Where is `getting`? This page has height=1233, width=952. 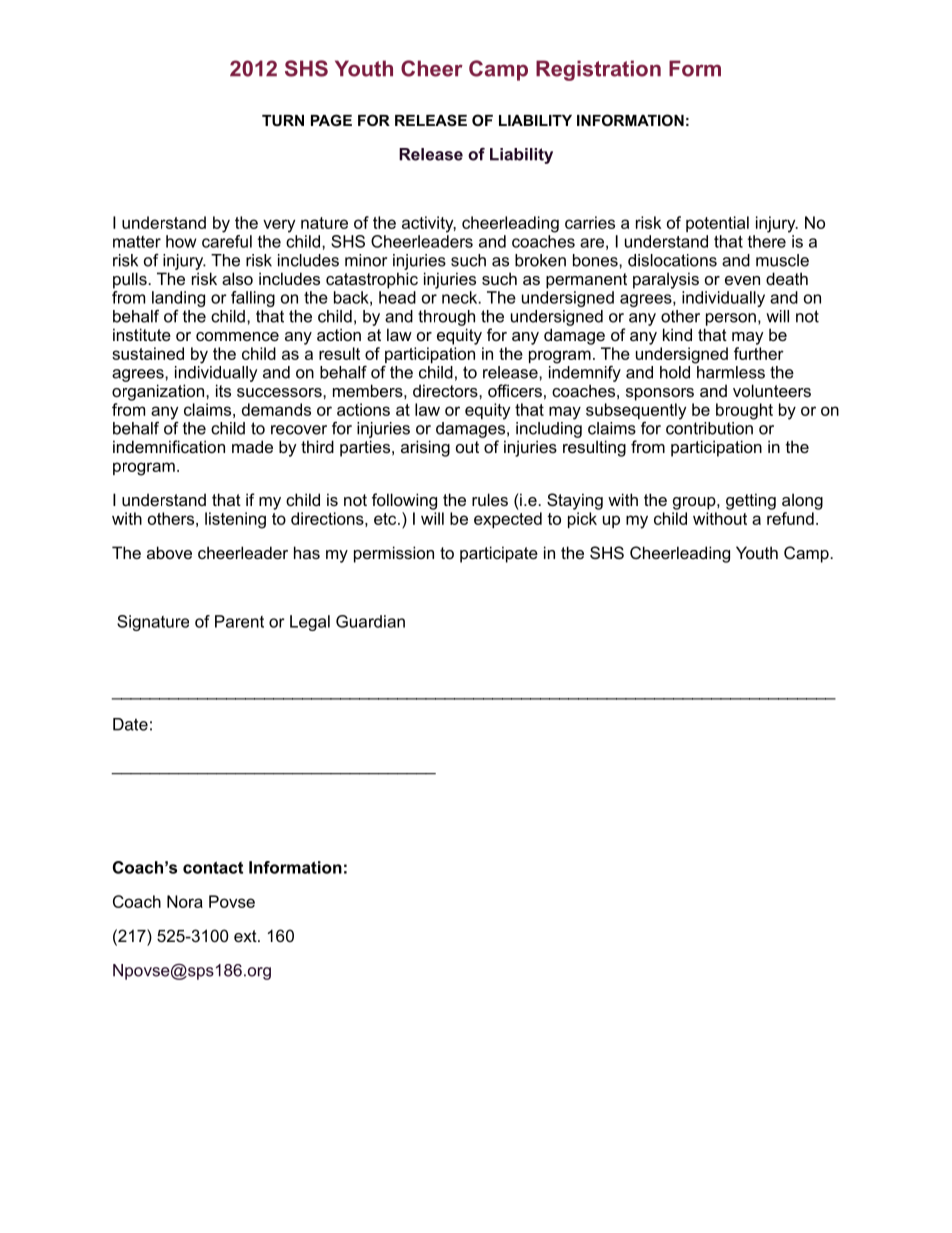 getting is located at coordinates (751, 501).
